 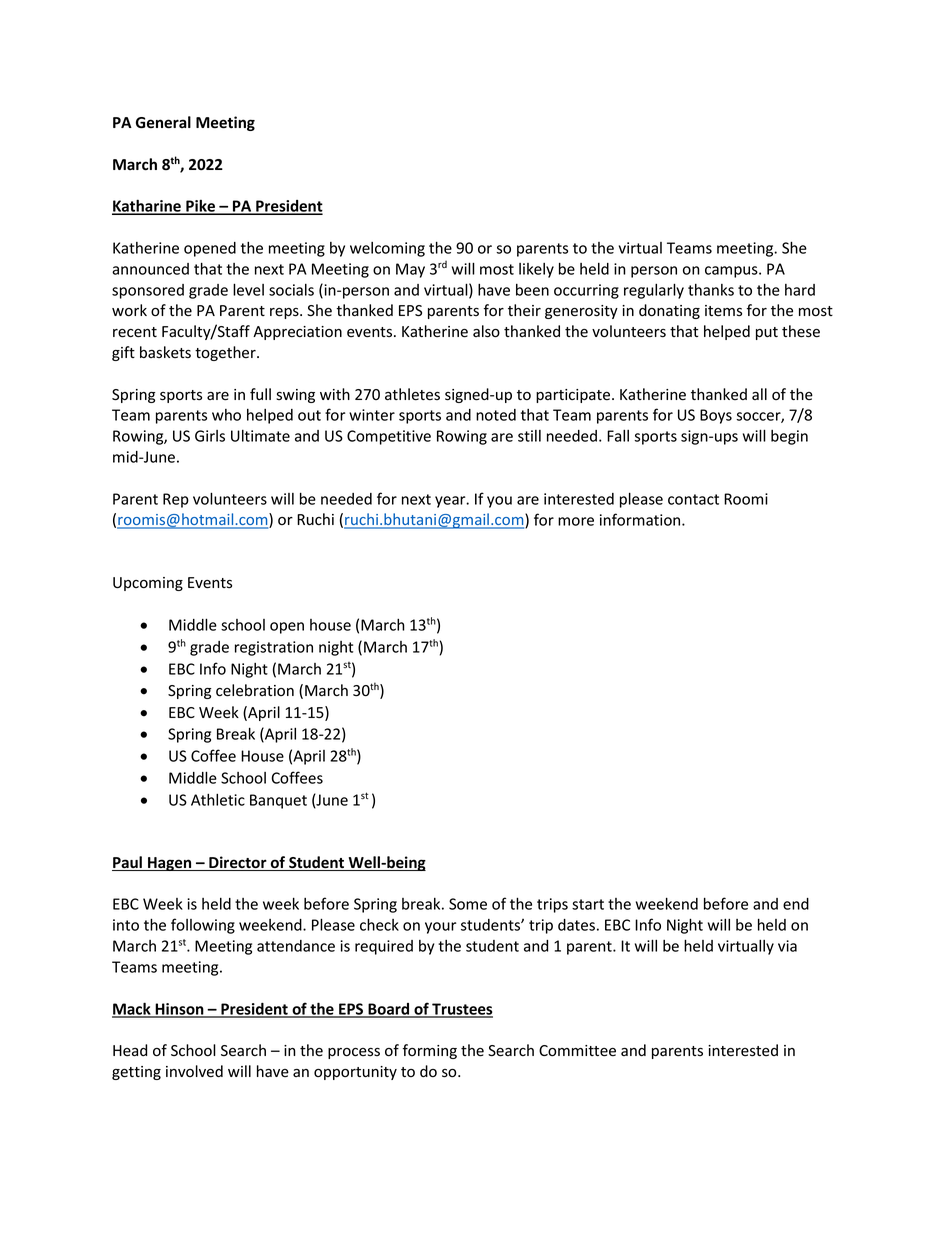 What do you see at coordinates (693, 499) in the image?
I see `contact` at bounding box center [693, 499].
